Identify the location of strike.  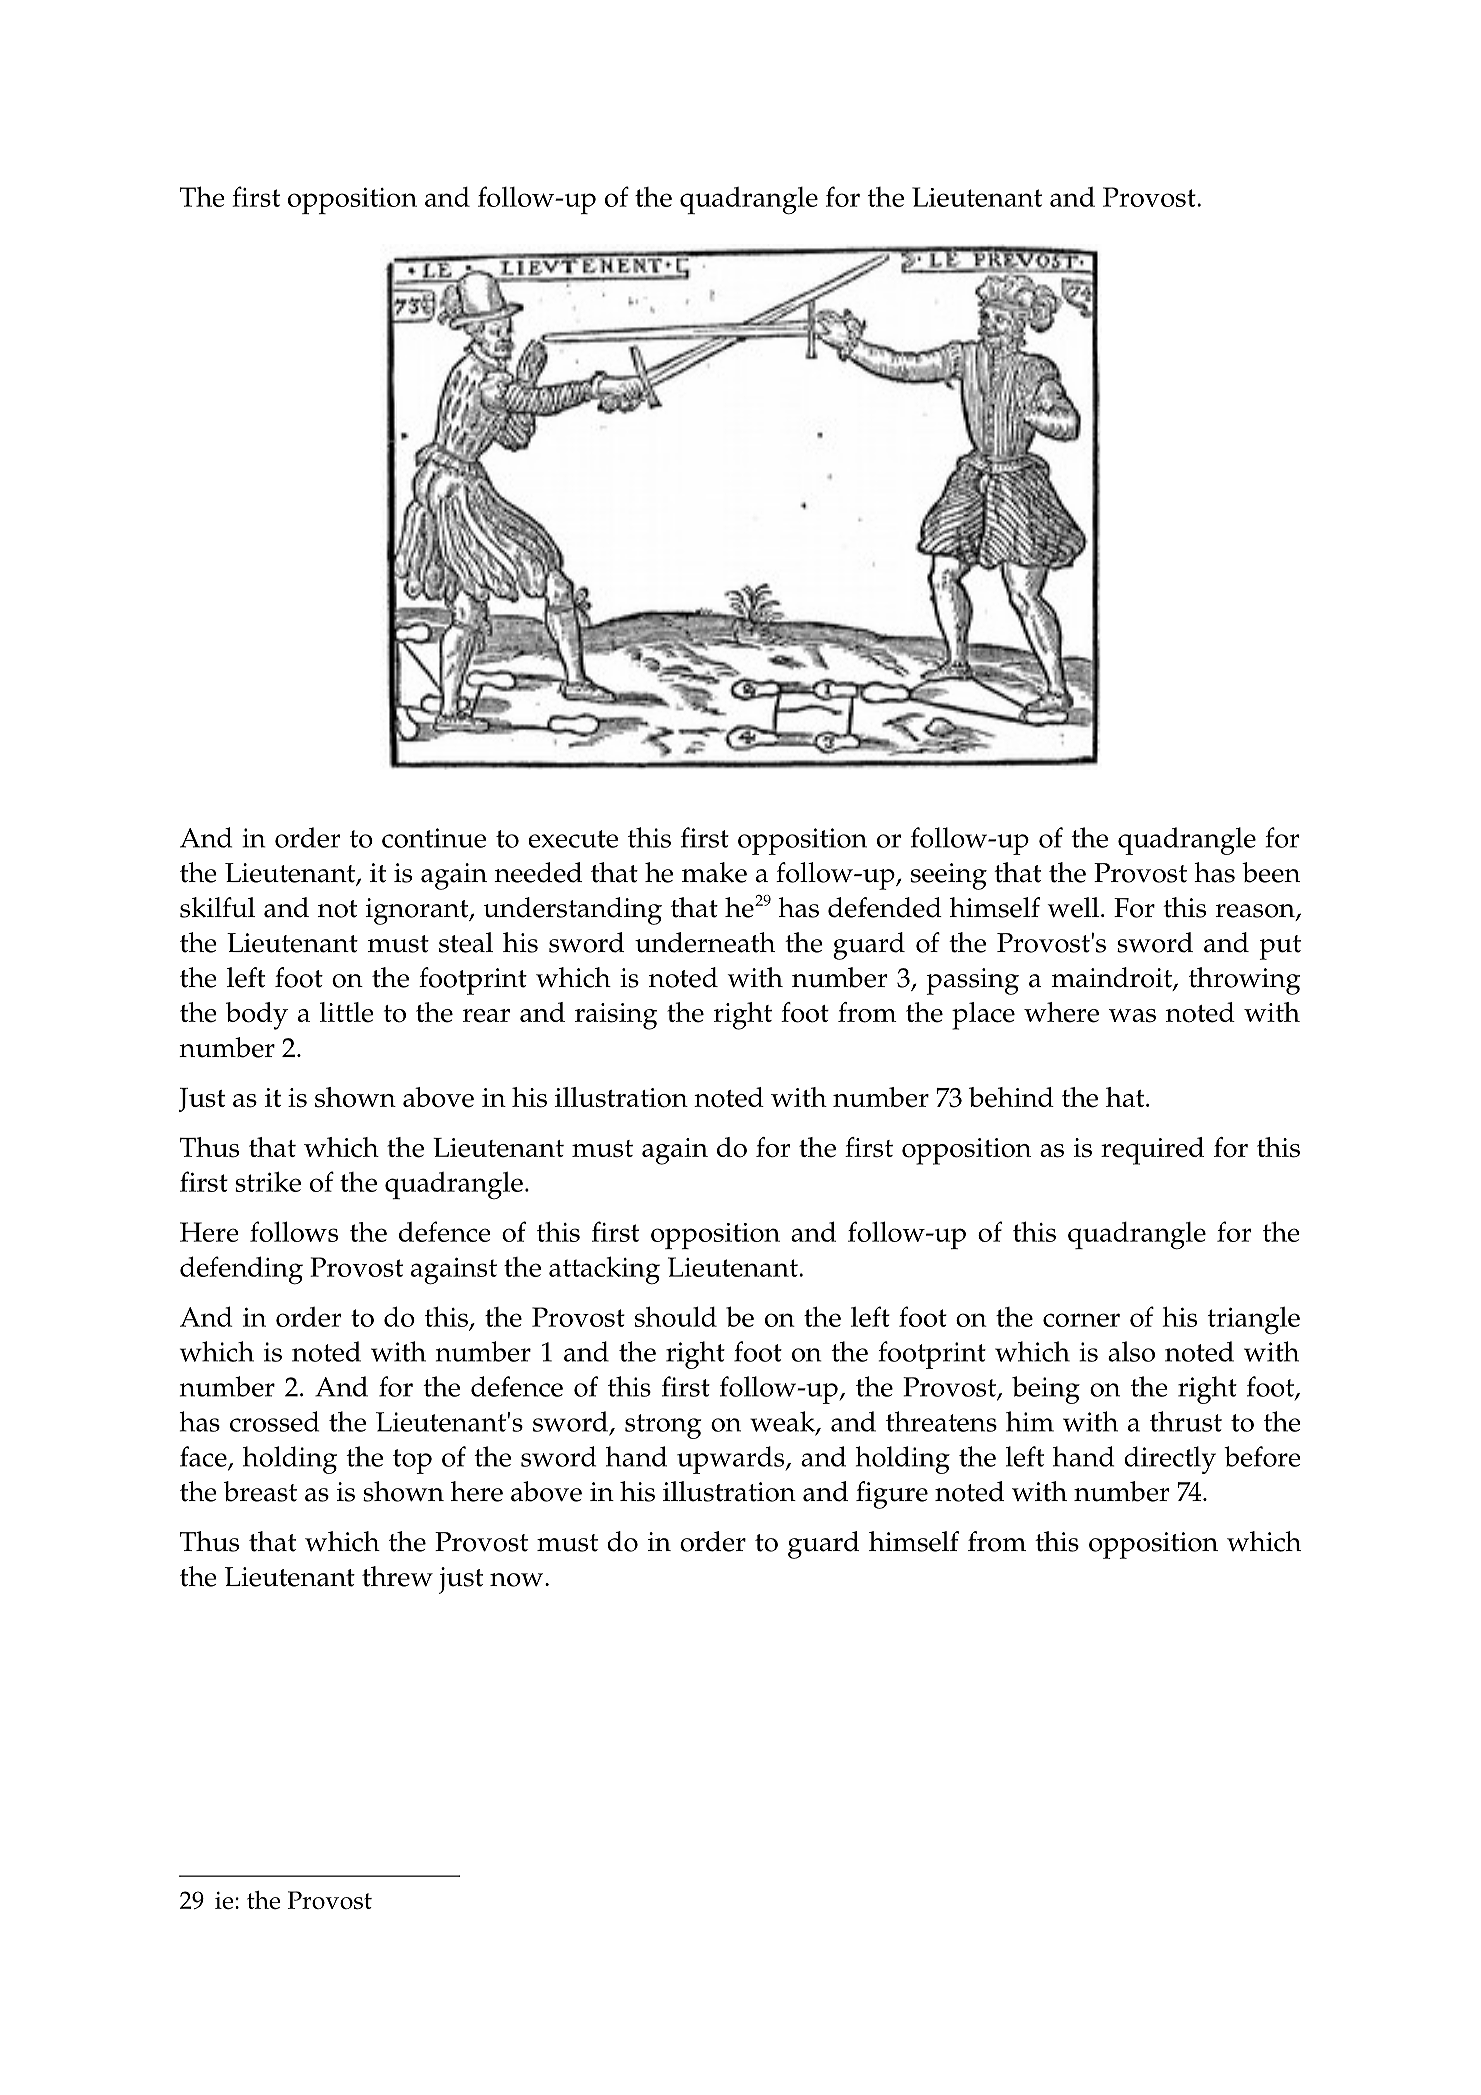
(268, 1181).
